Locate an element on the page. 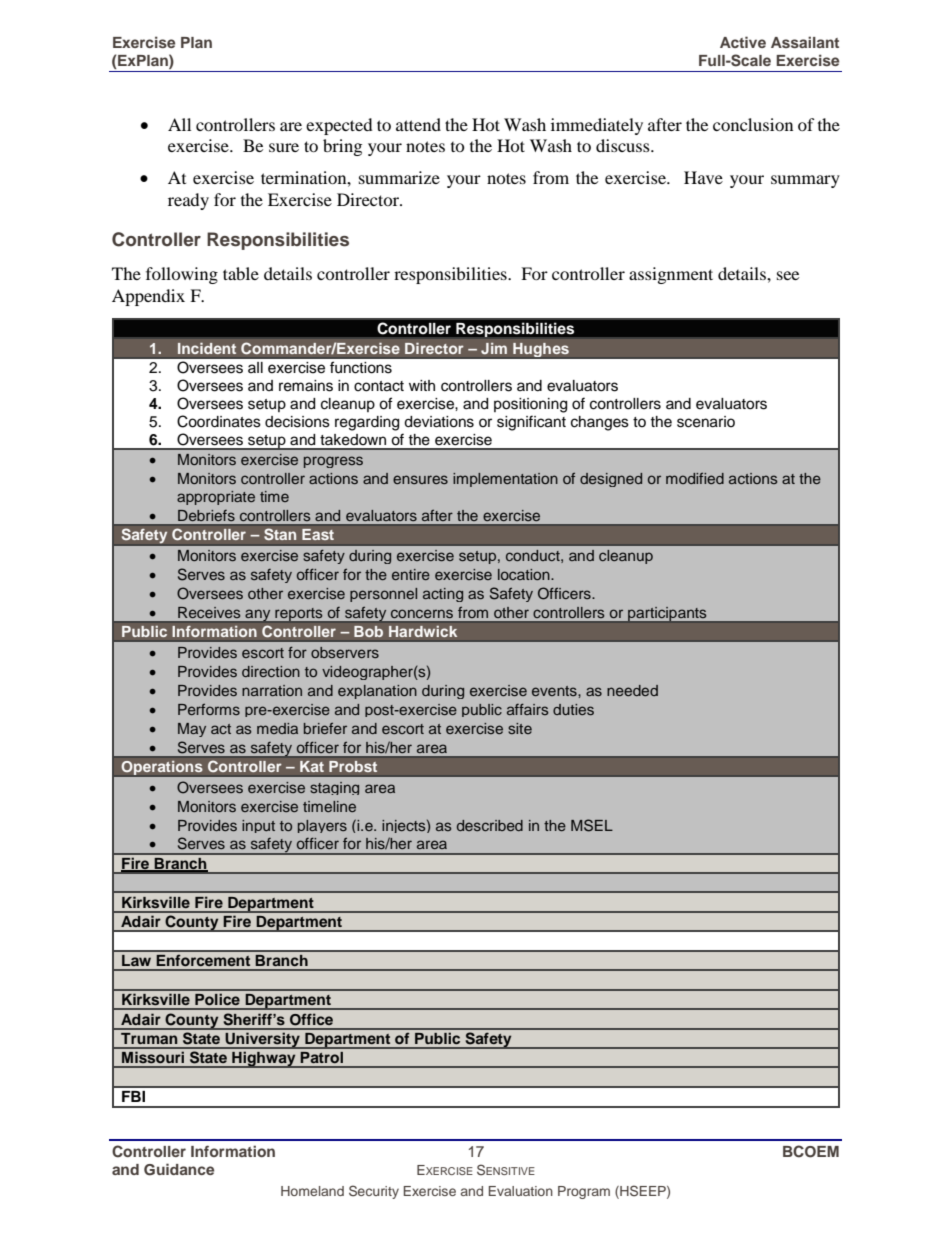 Image resolution: width=952 pixels, height=1233 pixels. scenario is located at coordinates (706, 422).
